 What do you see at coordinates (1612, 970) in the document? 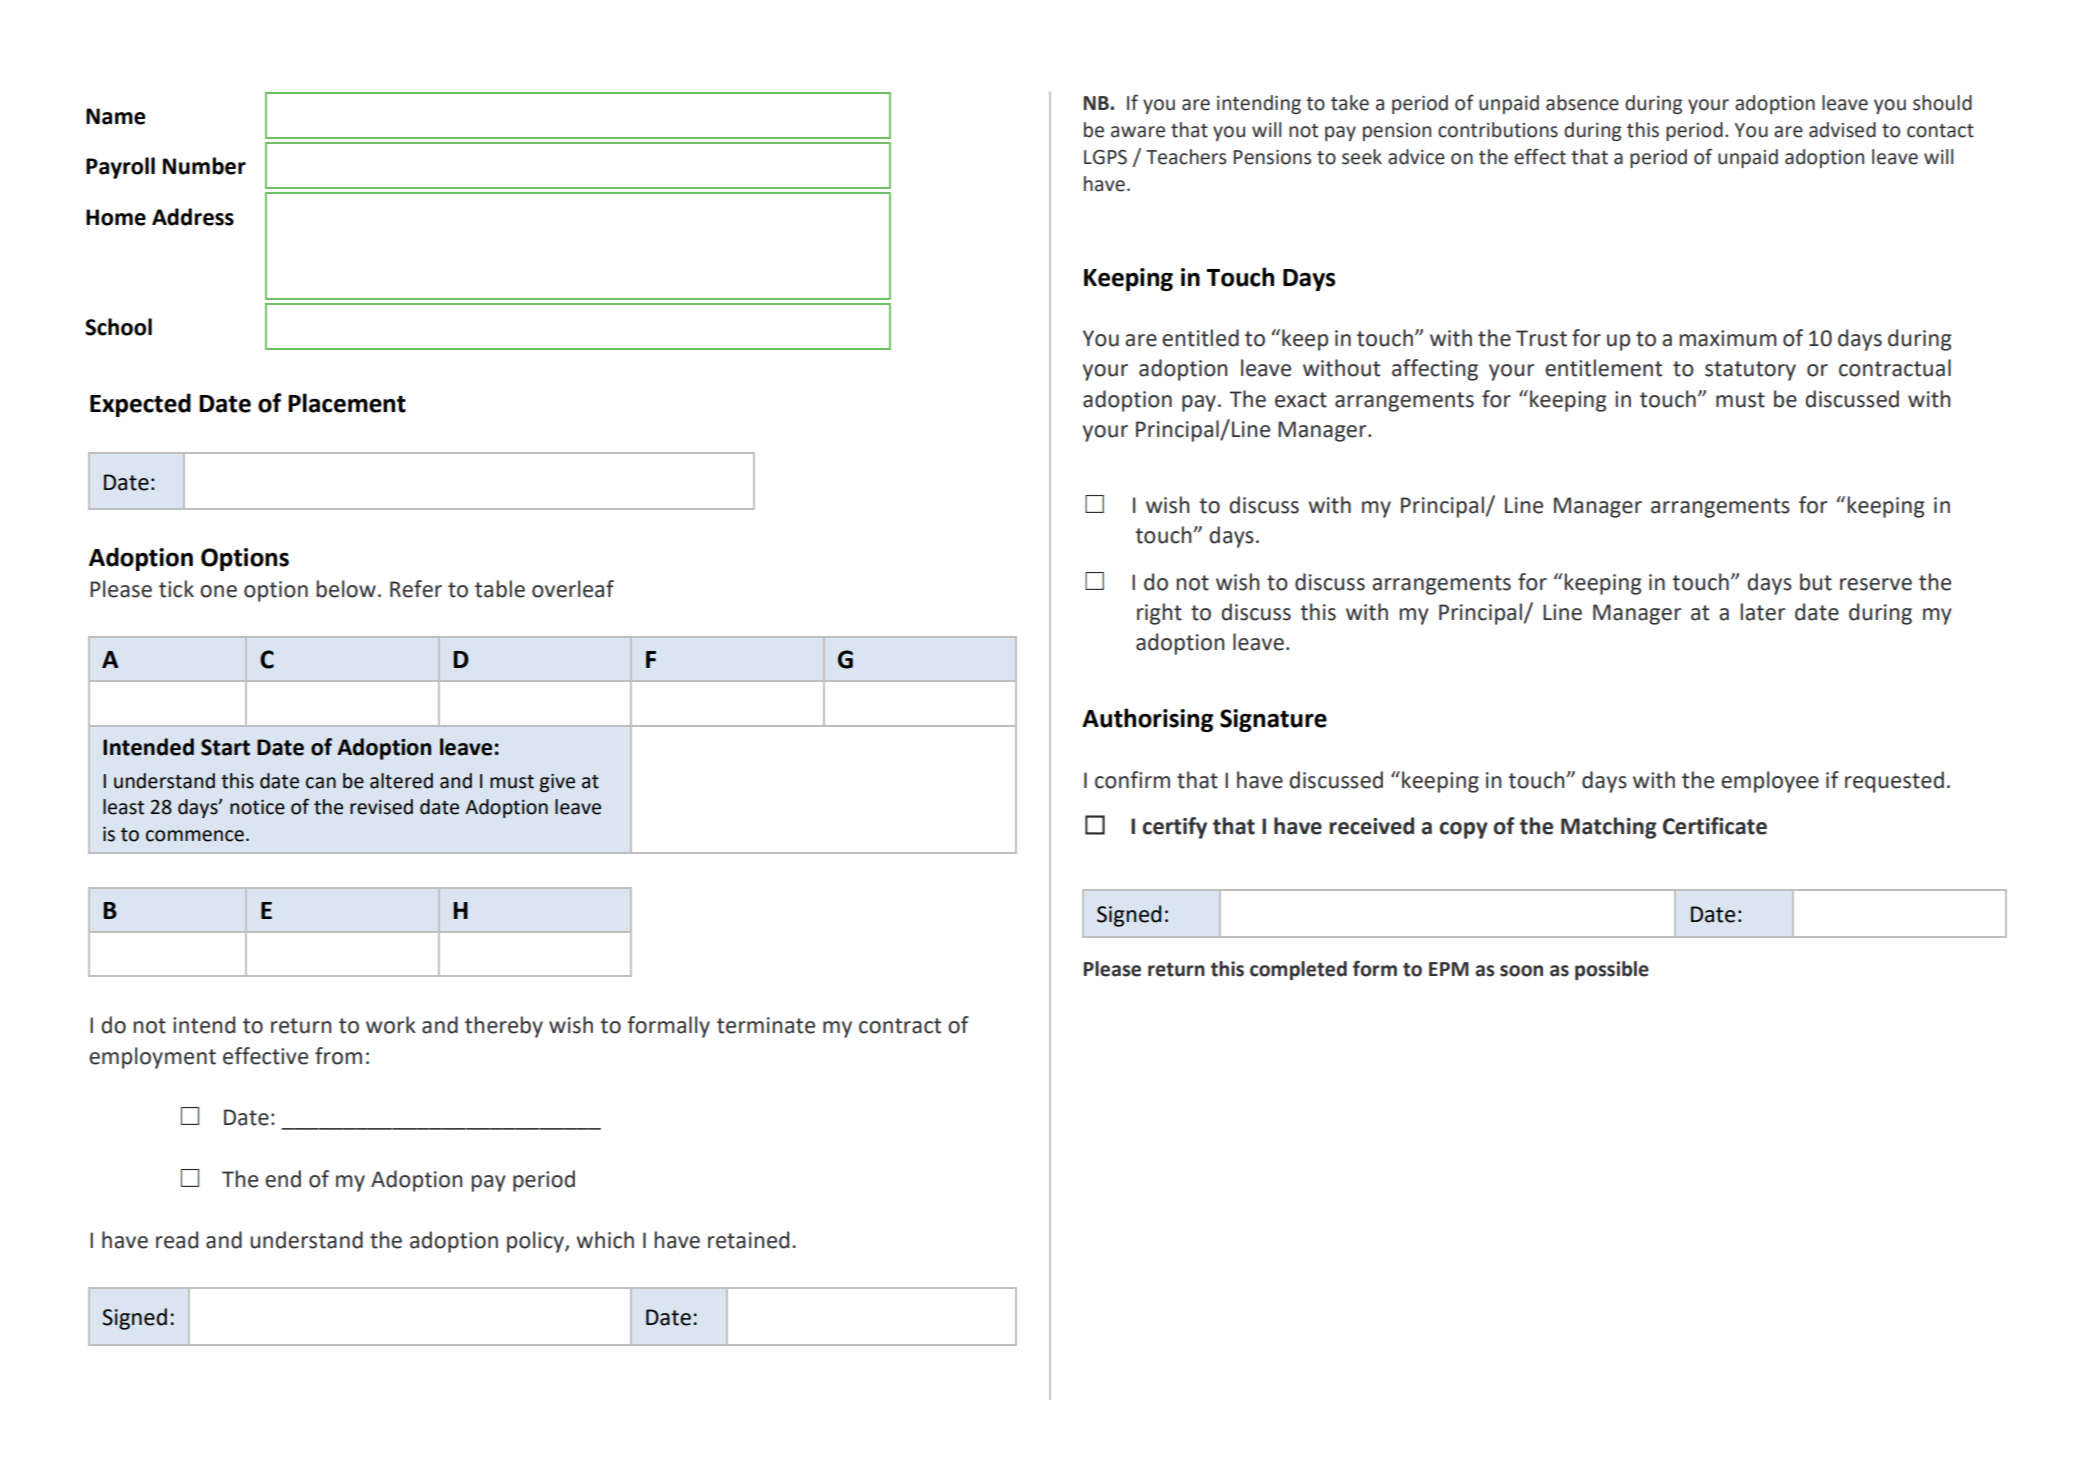
I see `possible` at bounding box center [1612, 970].
